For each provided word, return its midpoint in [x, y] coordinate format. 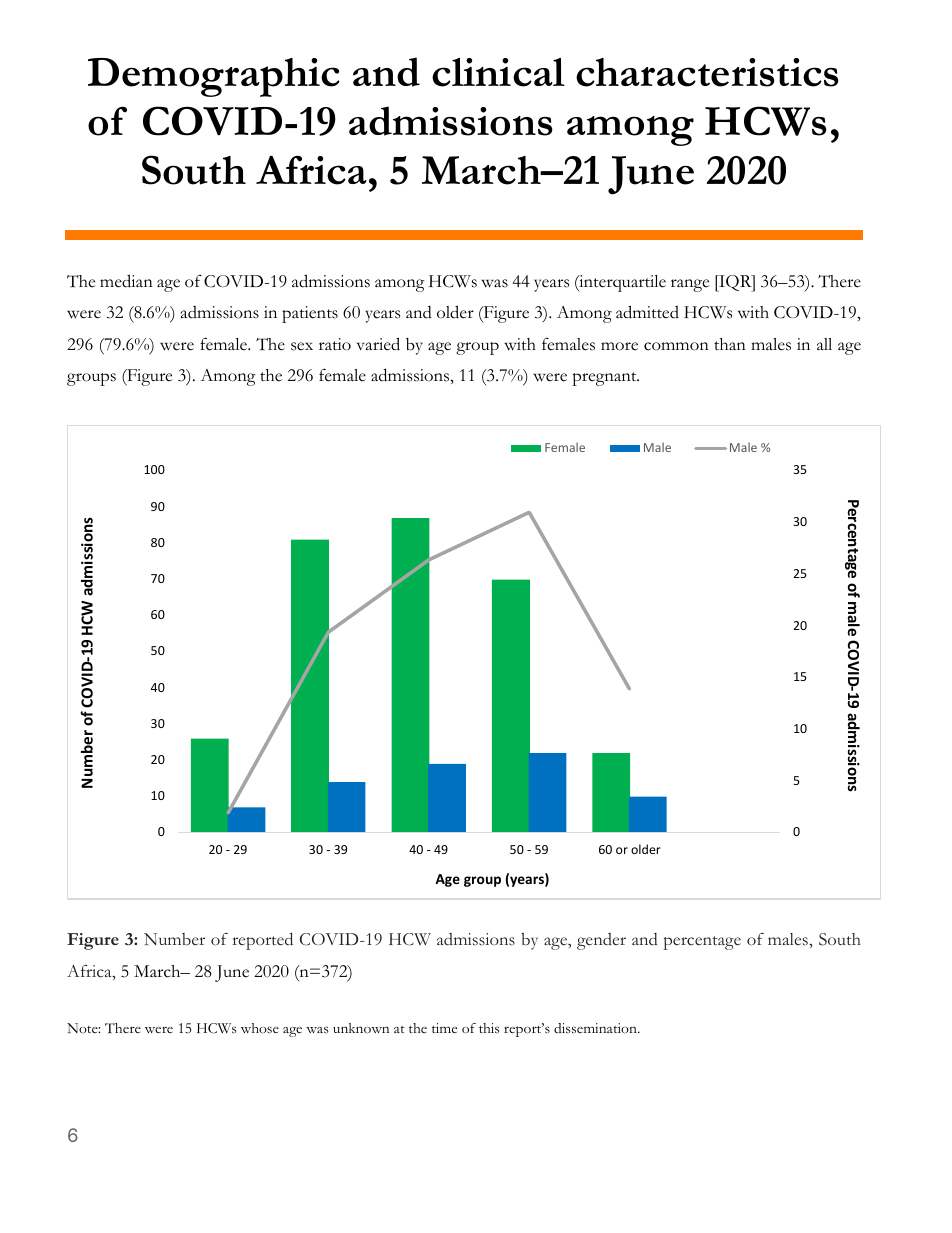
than [730, 344]
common [676, 346]
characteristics [707, 72]
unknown [361, 1028]
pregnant [605, 379]
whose [260, 1028]
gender [601, 941]
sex [302, 346]
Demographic [214, 77]
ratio [335, 344]
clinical [498, 72]
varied [378, 344]
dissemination [596, 1028]
